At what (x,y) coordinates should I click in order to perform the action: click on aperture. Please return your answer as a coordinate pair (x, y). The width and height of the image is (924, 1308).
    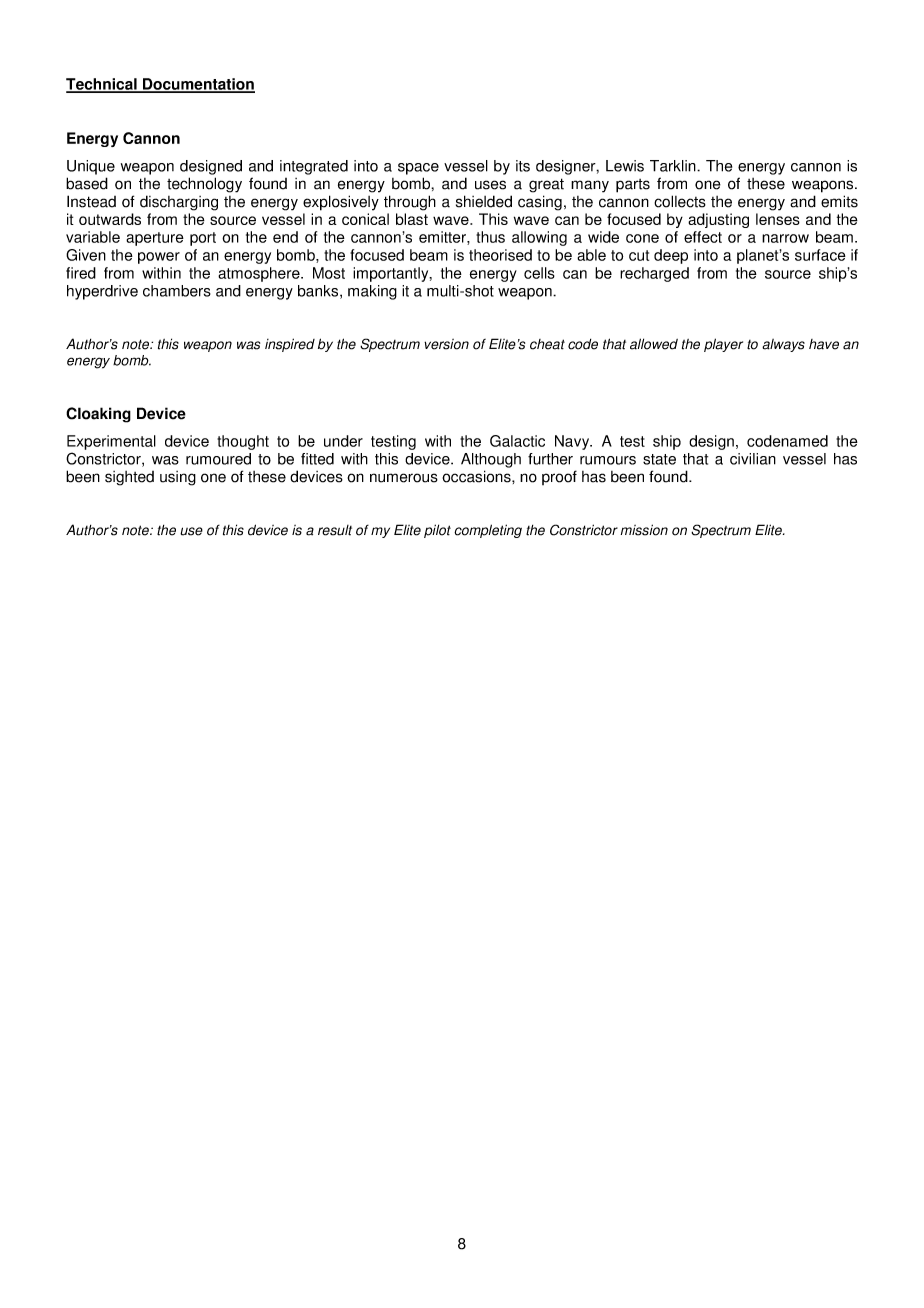
    Looking at the image, I should click on (155, 239).
